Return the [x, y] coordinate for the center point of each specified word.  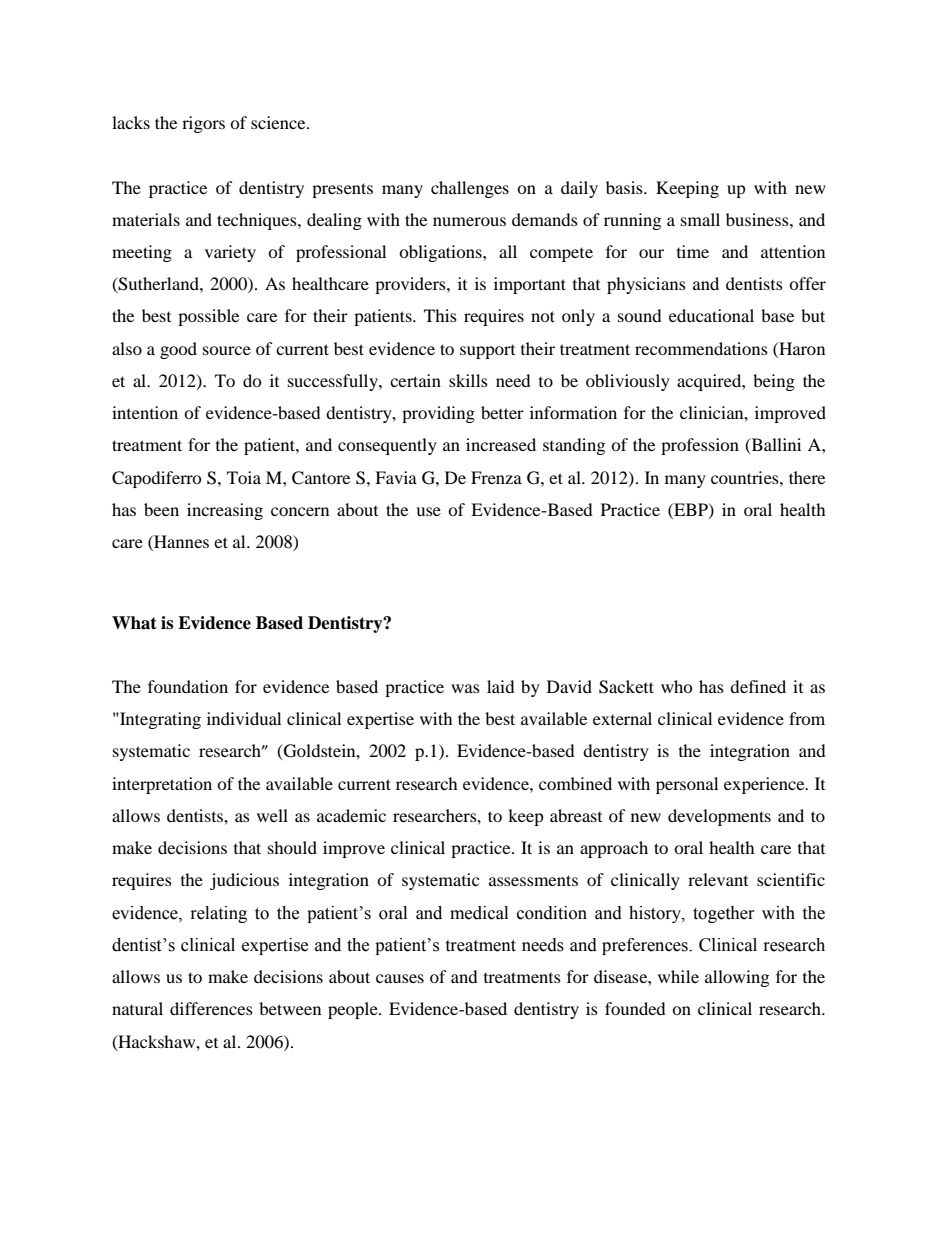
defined [758, 686]
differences [211, 1008]
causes [400, 978]
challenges [470, 189]
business [758, 219]
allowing [737, 978]
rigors [203, 124]
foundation [188, 686]
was [465, 688]
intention [145, 412]
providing [438, 414]
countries [746, 477]
